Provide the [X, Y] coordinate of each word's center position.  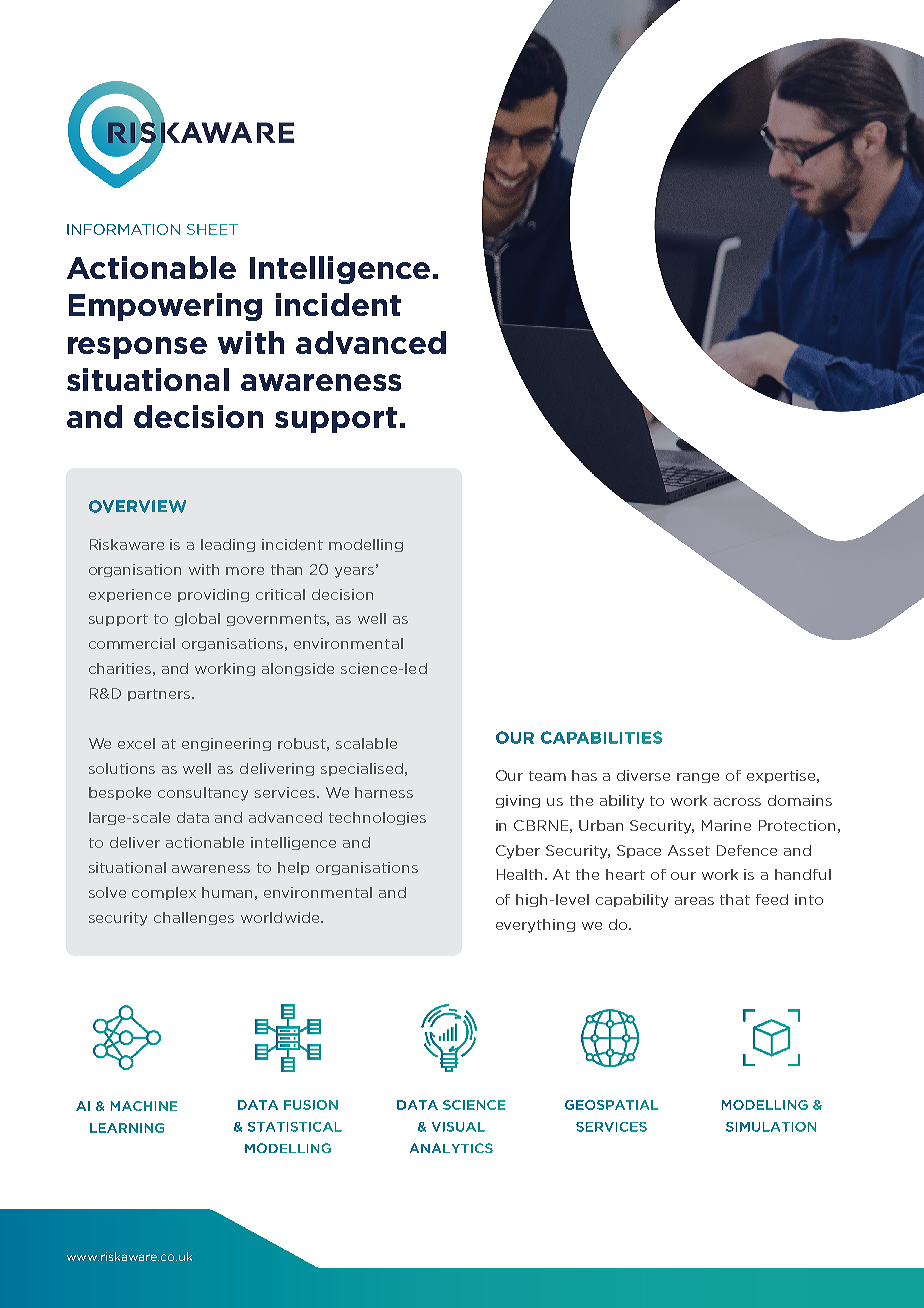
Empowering [165, 307]
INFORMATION [123, 229]
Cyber [518, 852]
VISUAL [458, 1127]
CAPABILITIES [601, 737]
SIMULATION [771, 1127]
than [286, 569]
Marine [726, 825]
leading [228, 545]
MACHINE [144, 1106]
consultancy [203, 794]
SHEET [212, 229]
